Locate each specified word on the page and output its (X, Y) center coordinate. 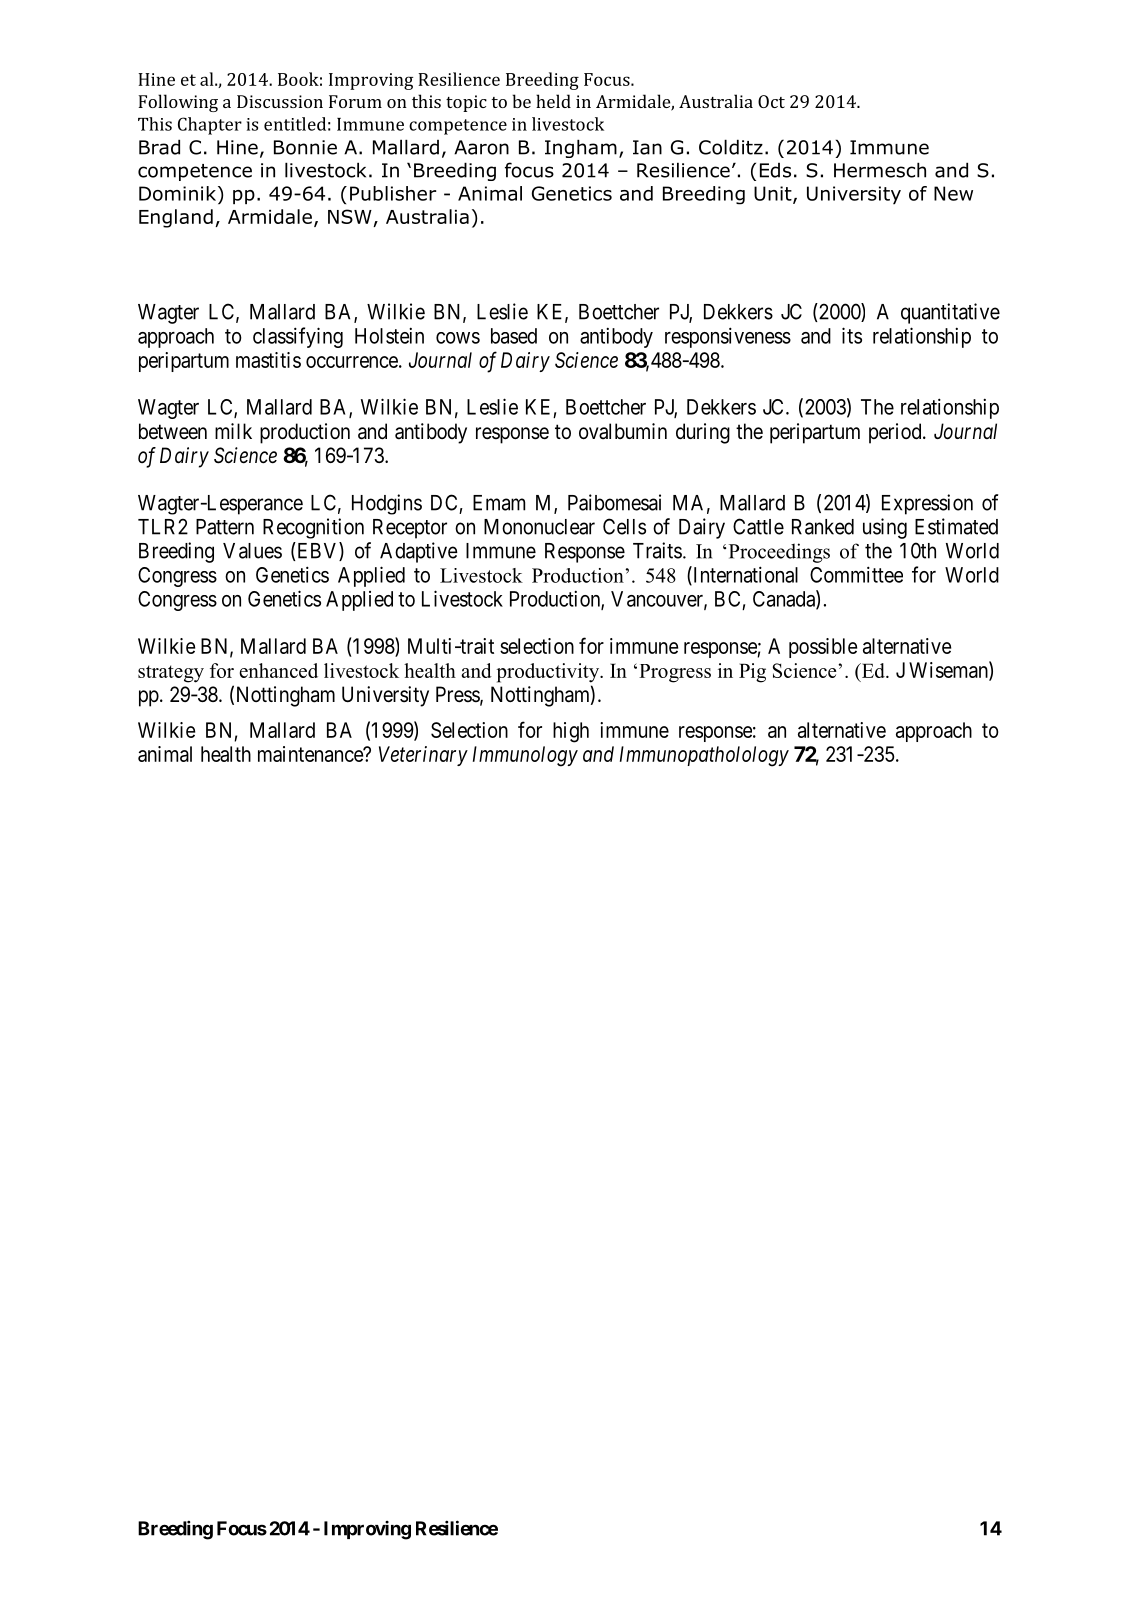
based (514, 336)
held (553, 101)
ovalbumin (623, 431)
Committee (856, 574)
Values (252, 551)
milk (233, 431)
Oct (771, 101)
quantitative (950, 313)
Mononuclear (539, 527)
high (571, 732)
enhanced (278, 670)
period (896, 433)
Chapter (210, 126)
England (176, 218)
